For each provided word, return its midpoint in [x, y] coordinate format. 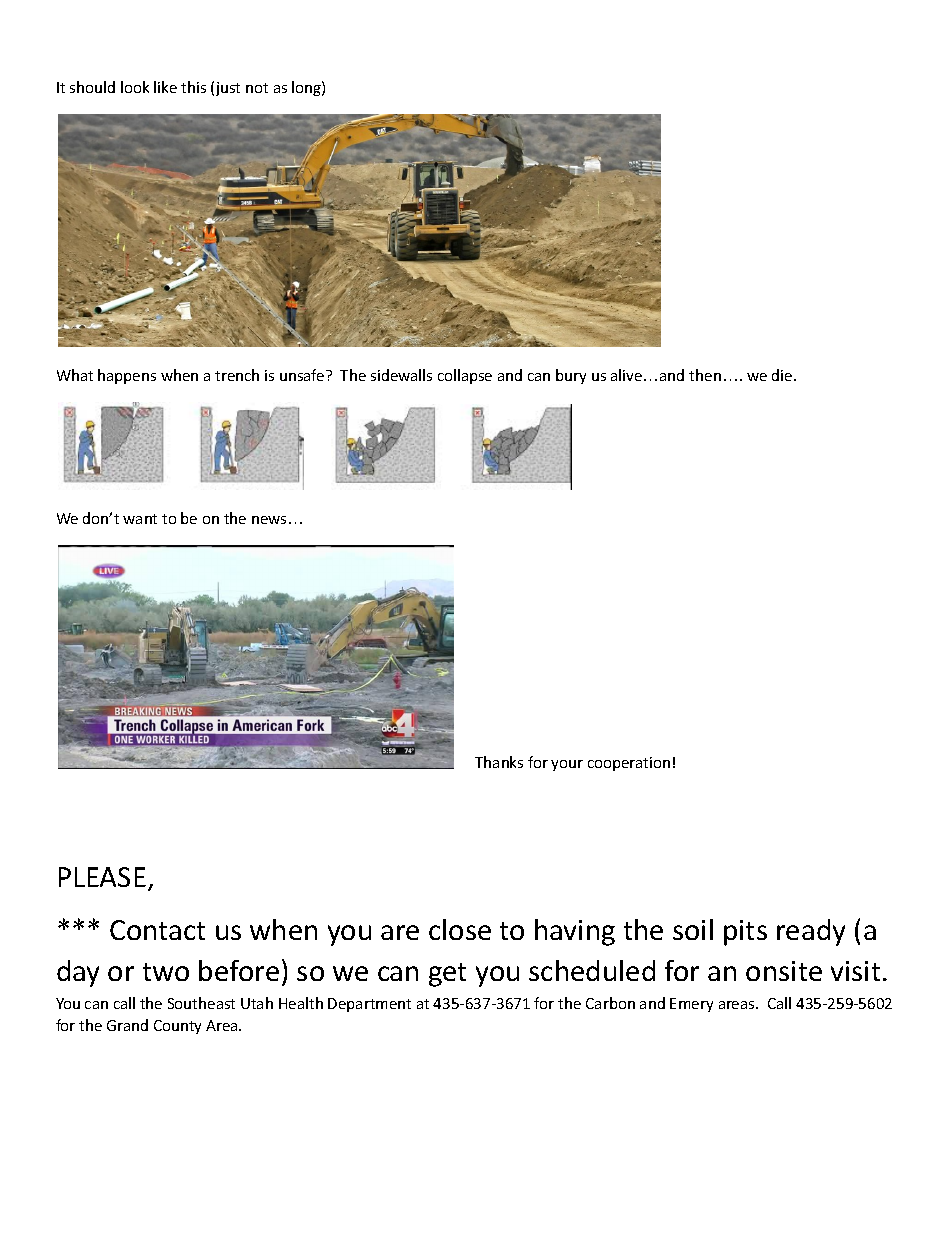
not [257, 88]
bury [571, 376]
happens [127, 376]
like [165, 87]
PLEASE [102, 877]
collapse [465, 376]
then [705, 375]
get [447, 975]
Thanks [499, 762]
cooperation [629, 764]
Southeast [201, 1003]
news [269, 520]
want [140, 519]
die [783, 375]
